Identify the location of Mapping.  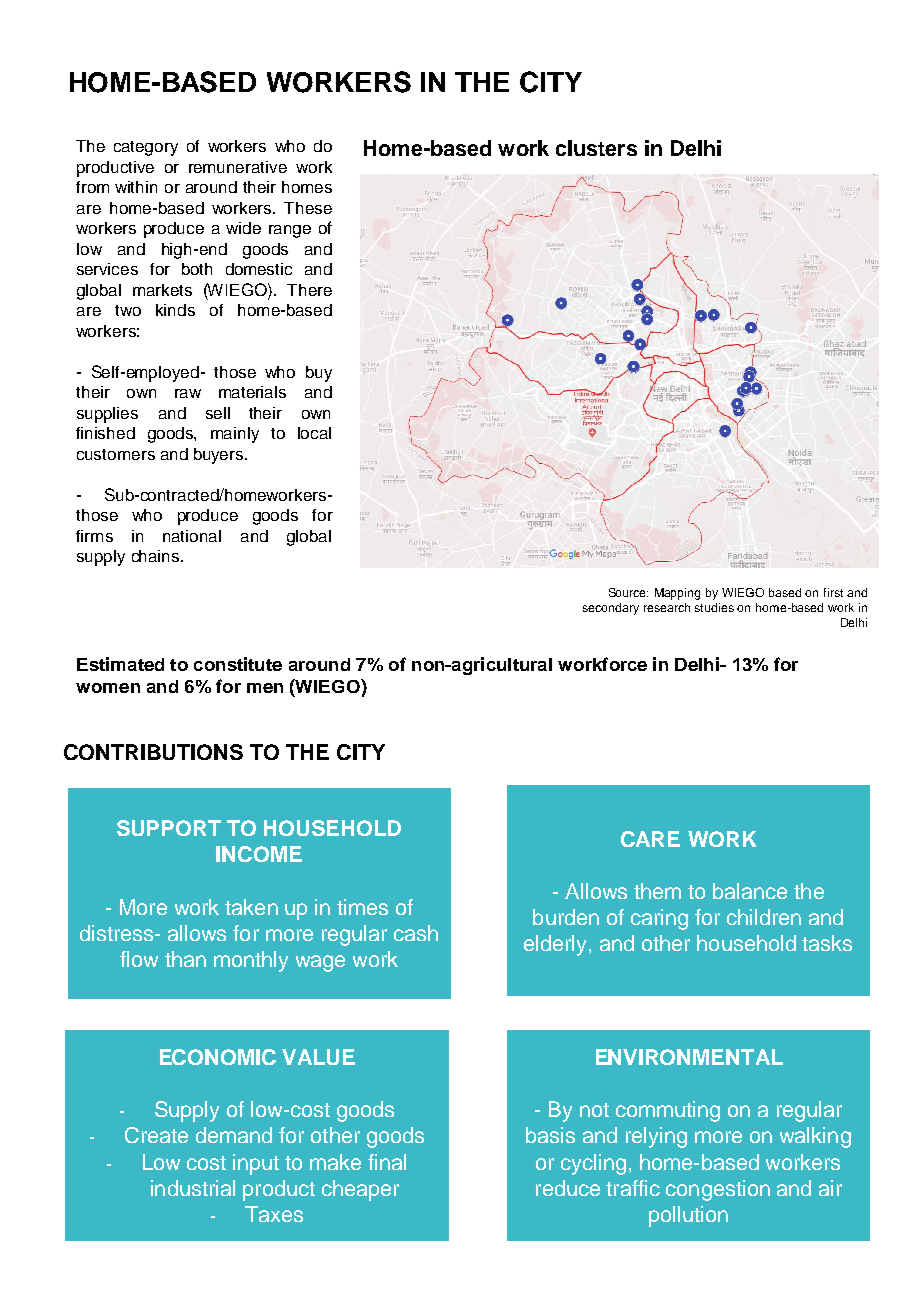
(677, 594).
